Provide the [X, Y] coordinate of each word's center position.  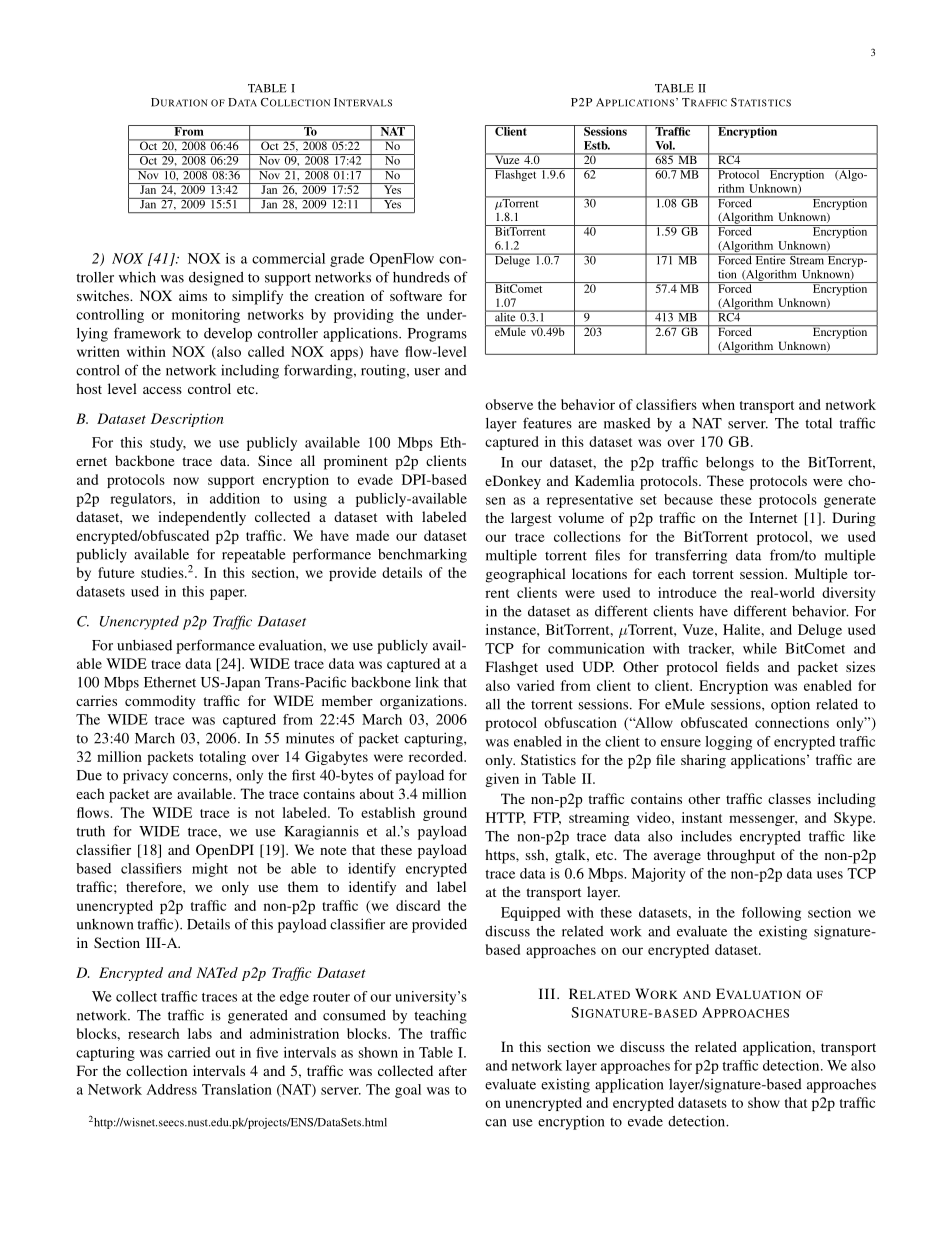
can [495, 1123]
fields [742, 666]
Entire [770, 259]
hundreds [421, 277]
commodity [160, 702]
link [427, 682]
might [210, 870]
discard [418, 905]
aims [193, 295]
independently [202, 518]
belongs [730, 464]
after [453, 1070]
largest [531, 519]
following [771, 914]
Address [172, 1089]
